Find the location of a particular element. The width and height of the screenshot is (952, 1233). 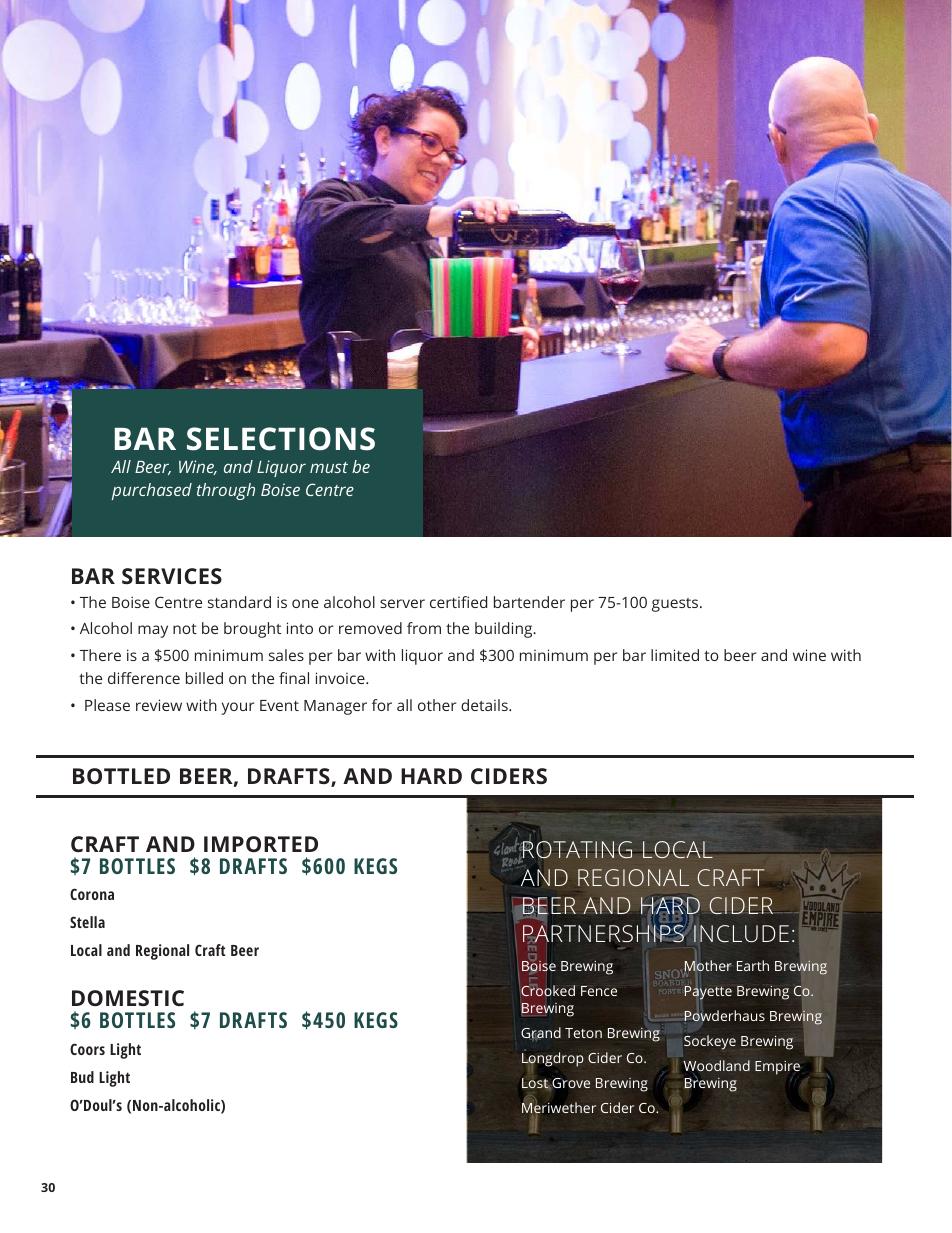

BOTTLED is located at coordinates (121, 776).
